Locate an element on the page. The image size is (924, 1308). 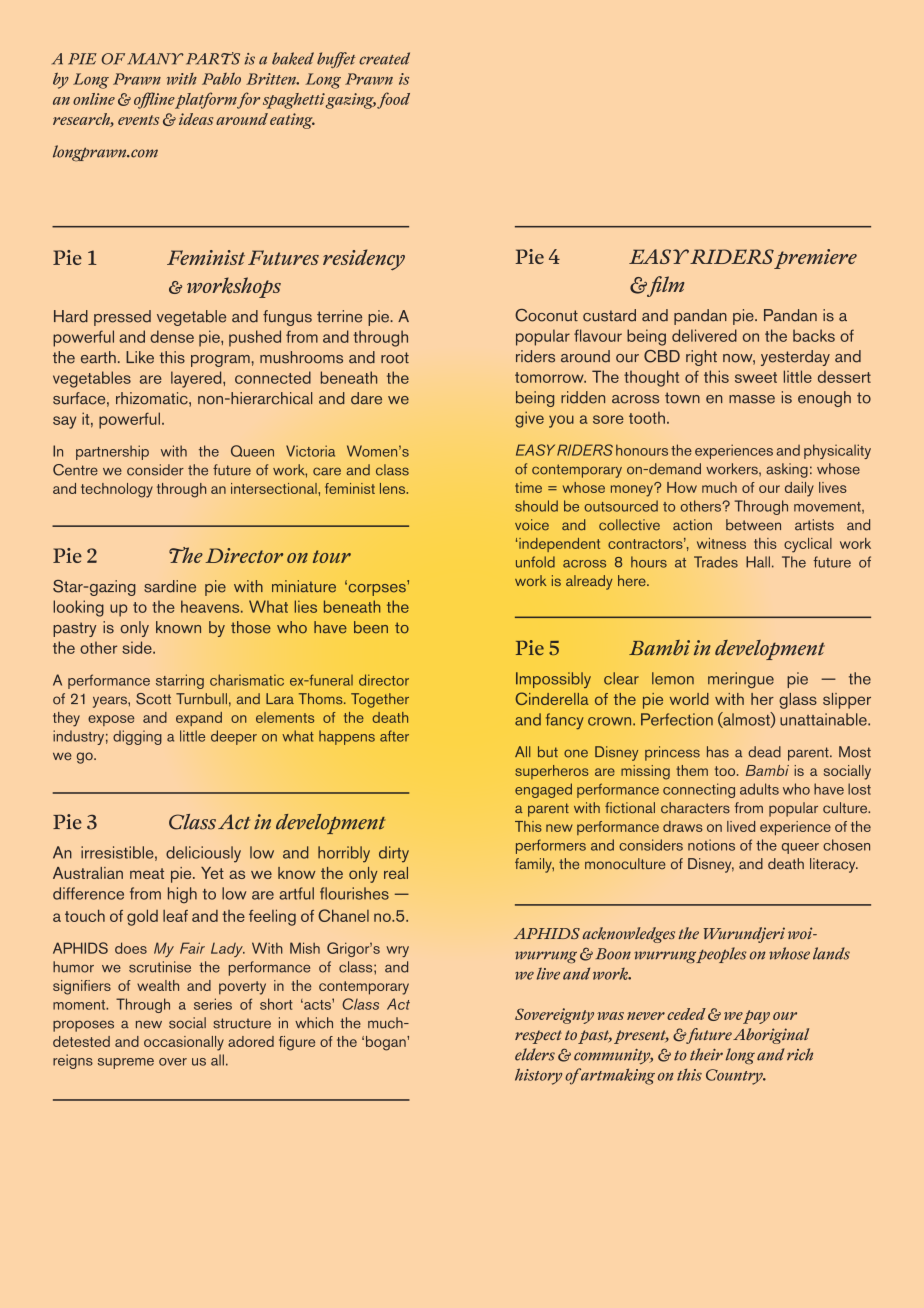
Scott is located at coordinates (153, 699).
